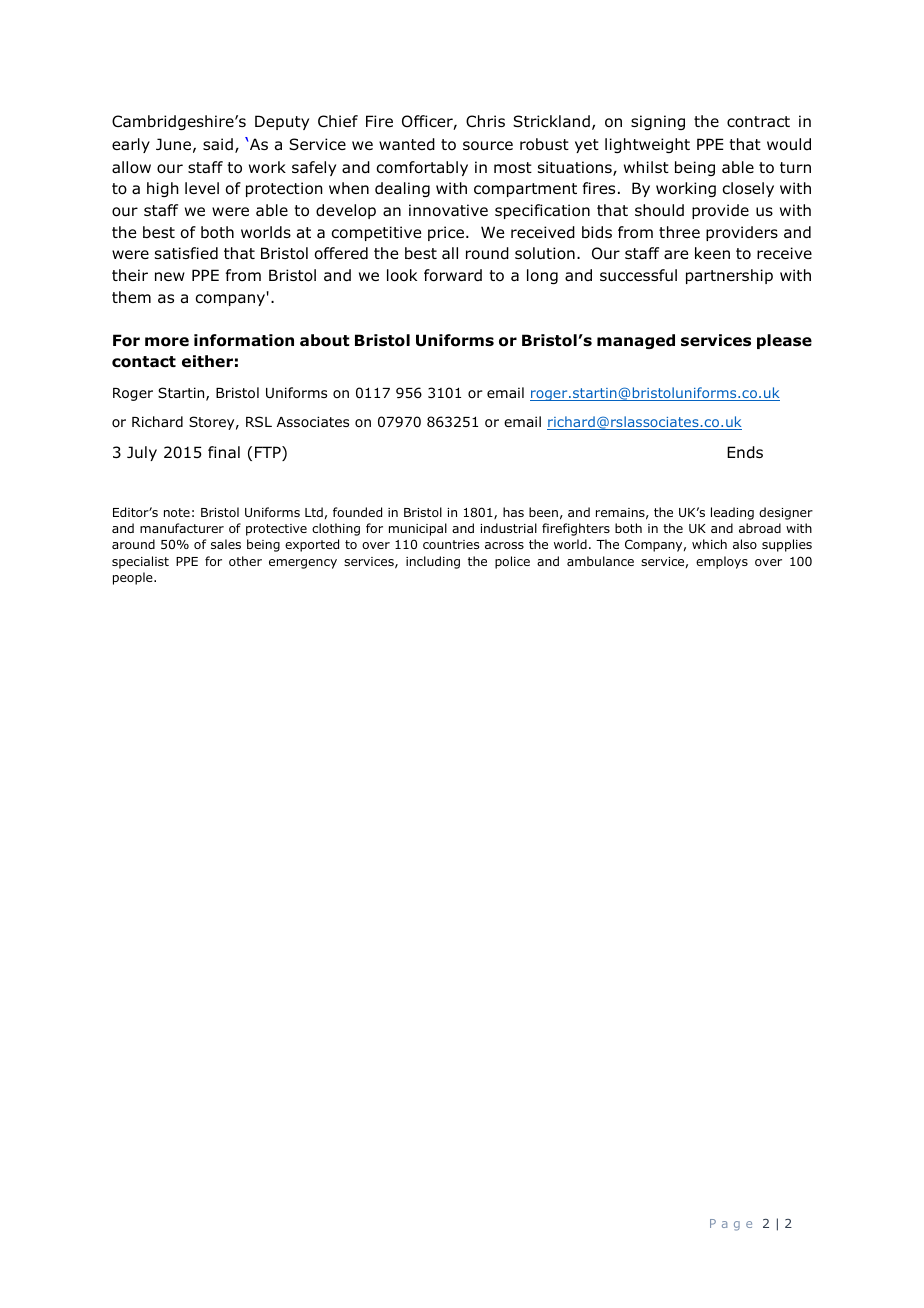 This page has width=924, height=1308. I want to click on including, so click(433, 562).
